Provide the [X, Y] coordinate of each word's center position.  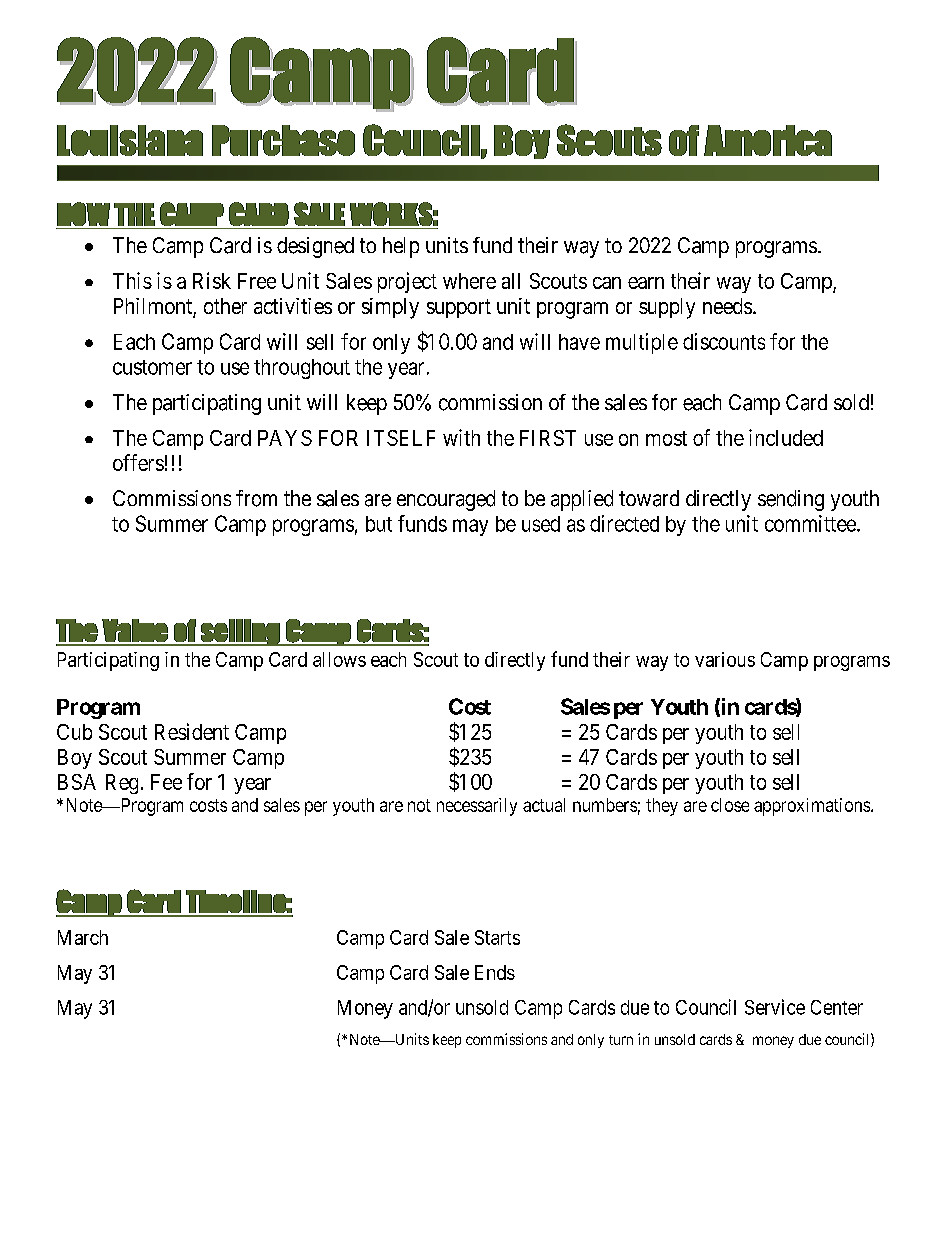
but [379, 524]
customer [152, 367]
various [725, 659]
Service [775, 1007]
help [401, 247]
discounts [724, 341]
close [730, 805]
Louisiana [130, 140]
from [256, 498]
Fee [166, 782]
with [461, 437]
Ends [495, 972]
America [768, 140]
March [83, 937]
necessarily [477, 807]
